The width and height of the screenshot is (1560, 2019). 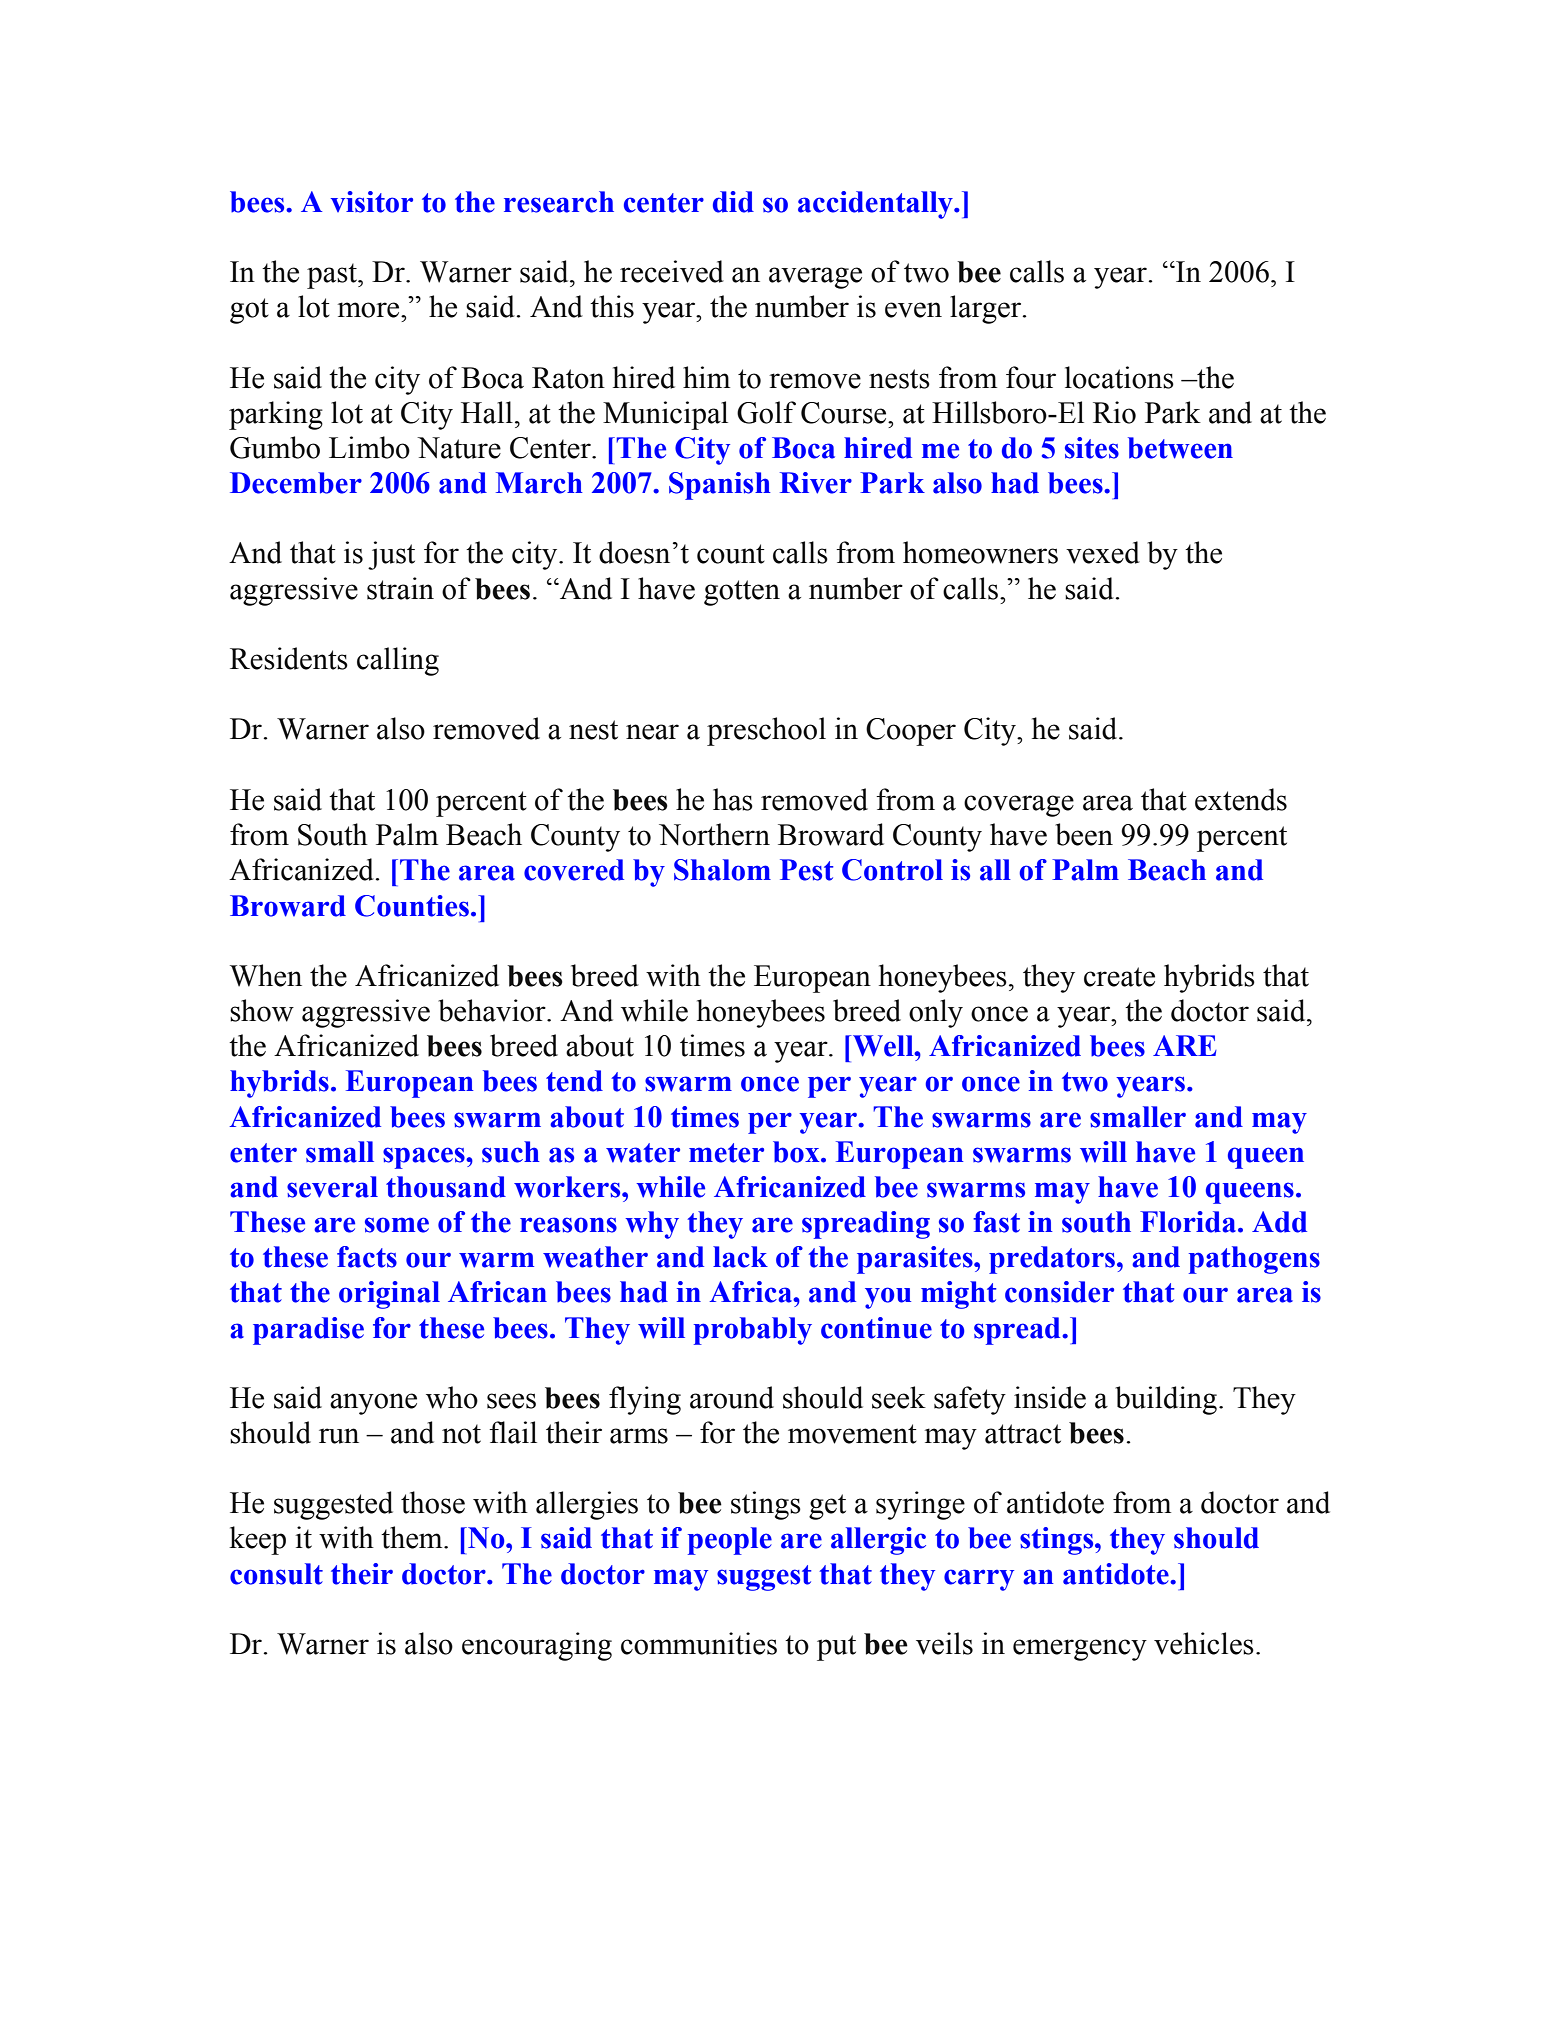 I want to click on average, so click(x=815, y=278).
